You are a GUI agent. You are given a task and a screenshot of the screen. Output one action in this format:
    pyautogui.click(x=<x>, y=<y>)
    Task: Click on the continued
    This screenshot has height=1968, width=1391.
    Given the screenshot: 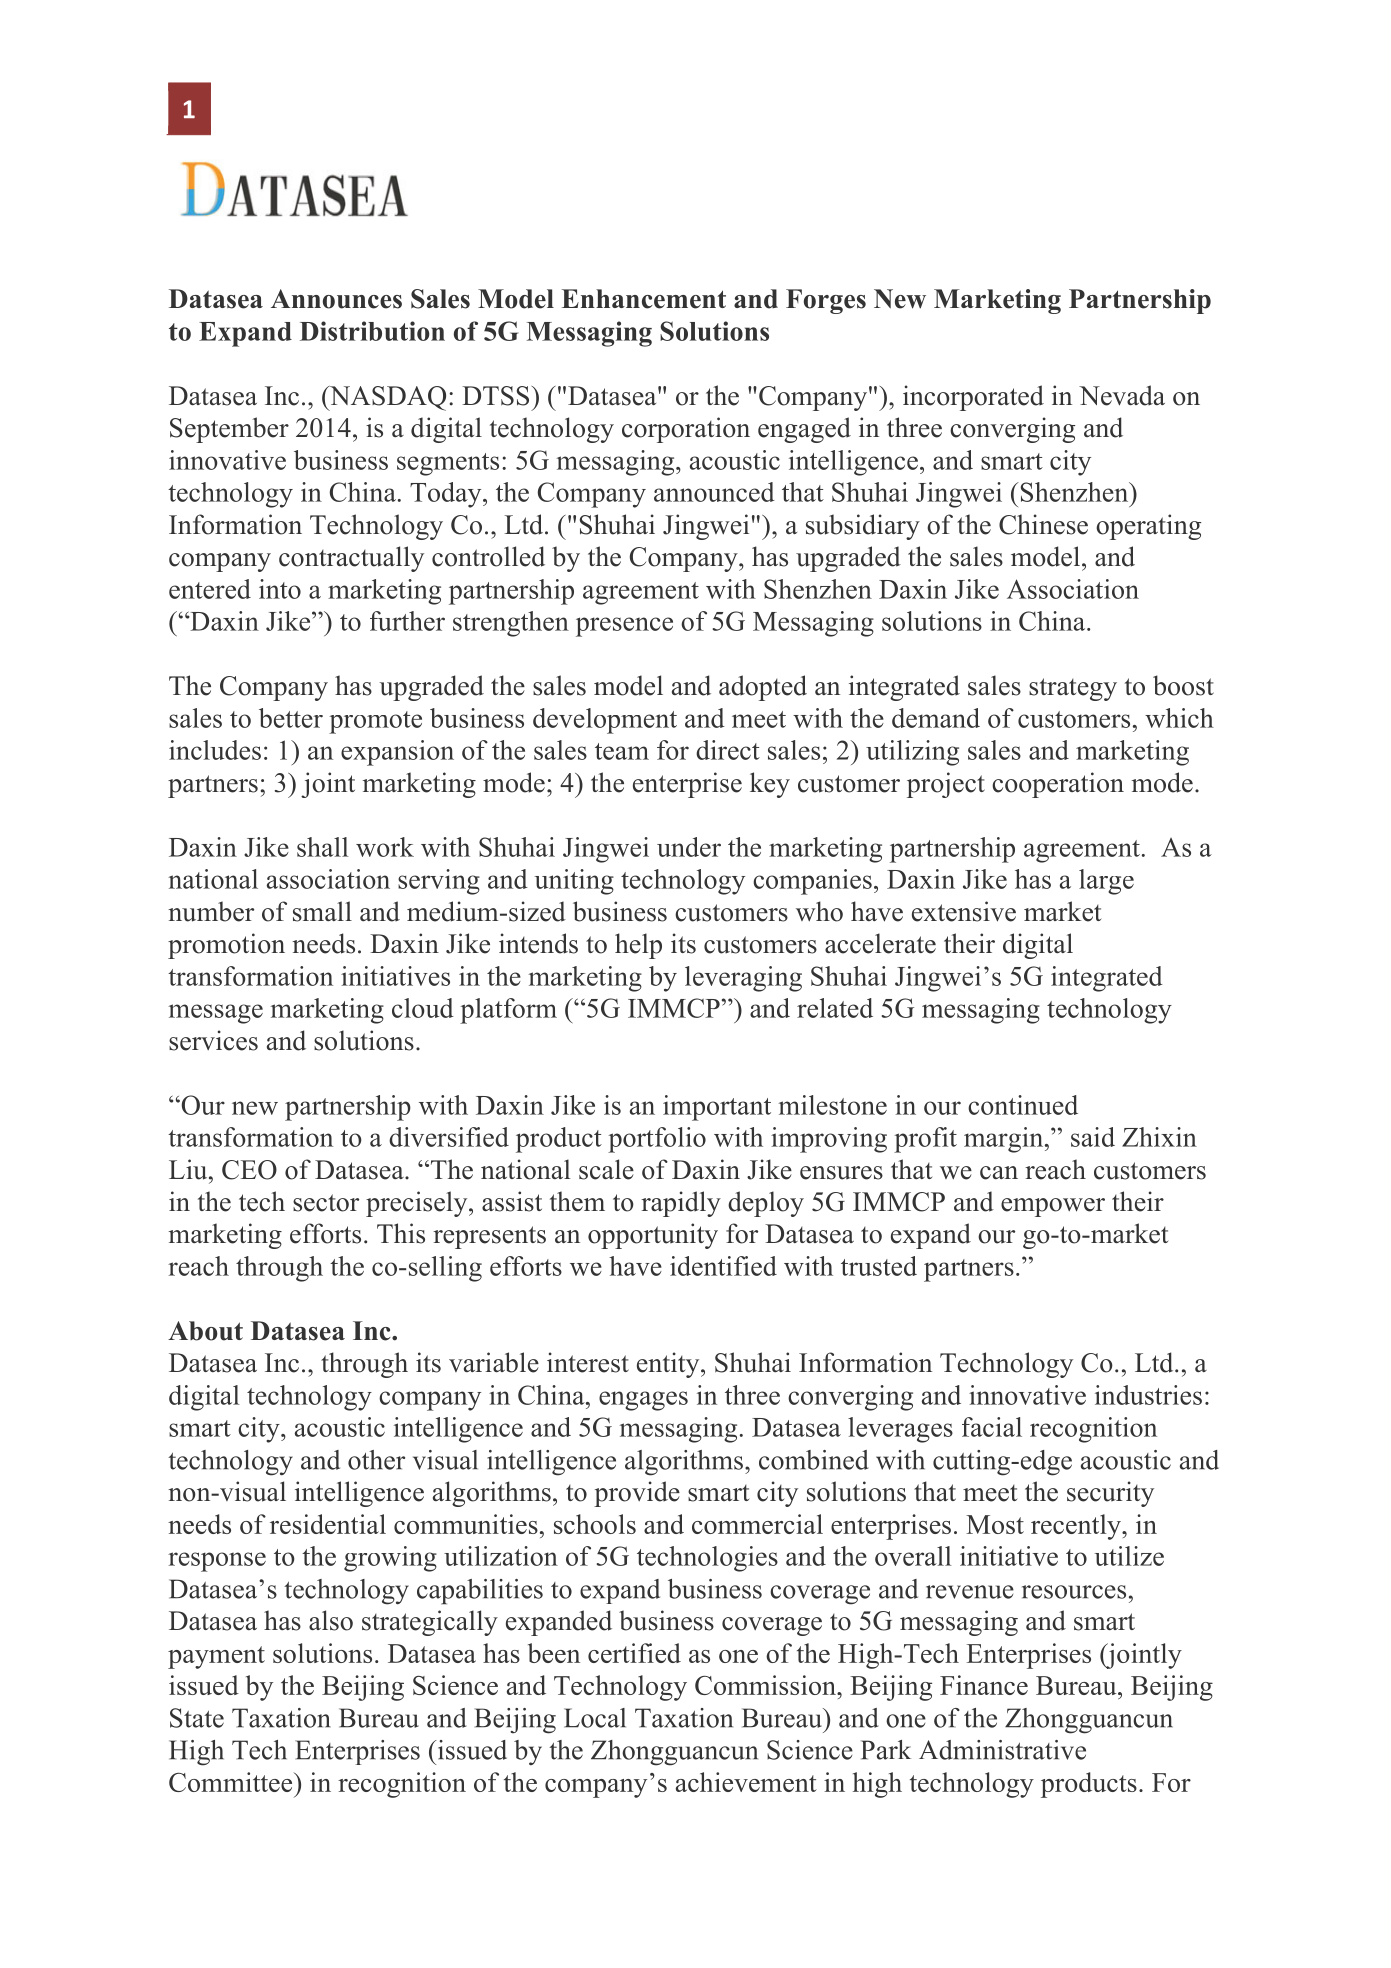 What is the action you would take?
    pyautogui.click(x=1023, y=1105)
